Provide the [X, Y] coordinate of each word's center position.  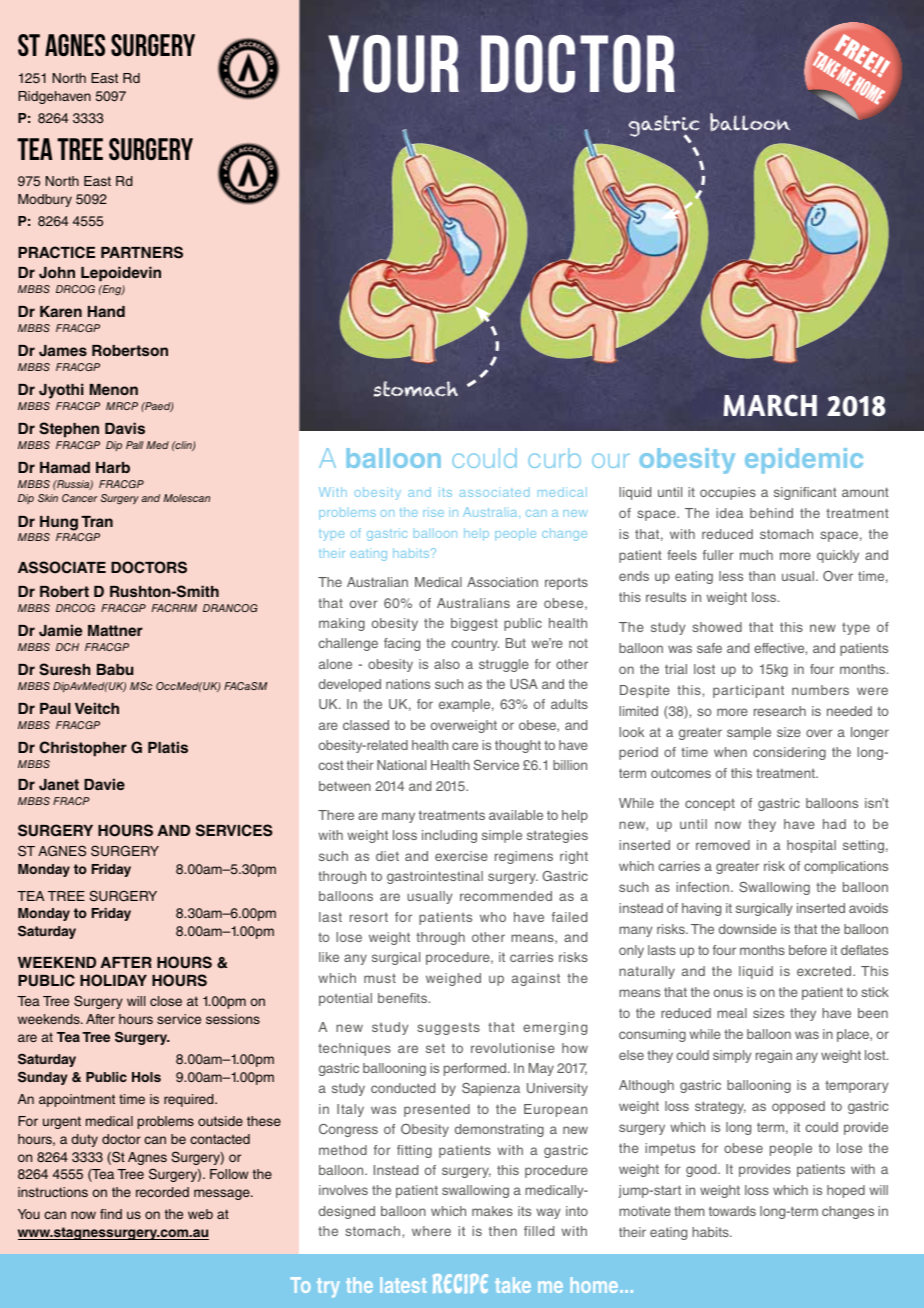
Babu [115, 669]
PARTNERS [142, 252]
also [447, 664]
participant [748, 691]
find [111, 1214]
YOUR [393, 64]
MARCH [770, 405]
